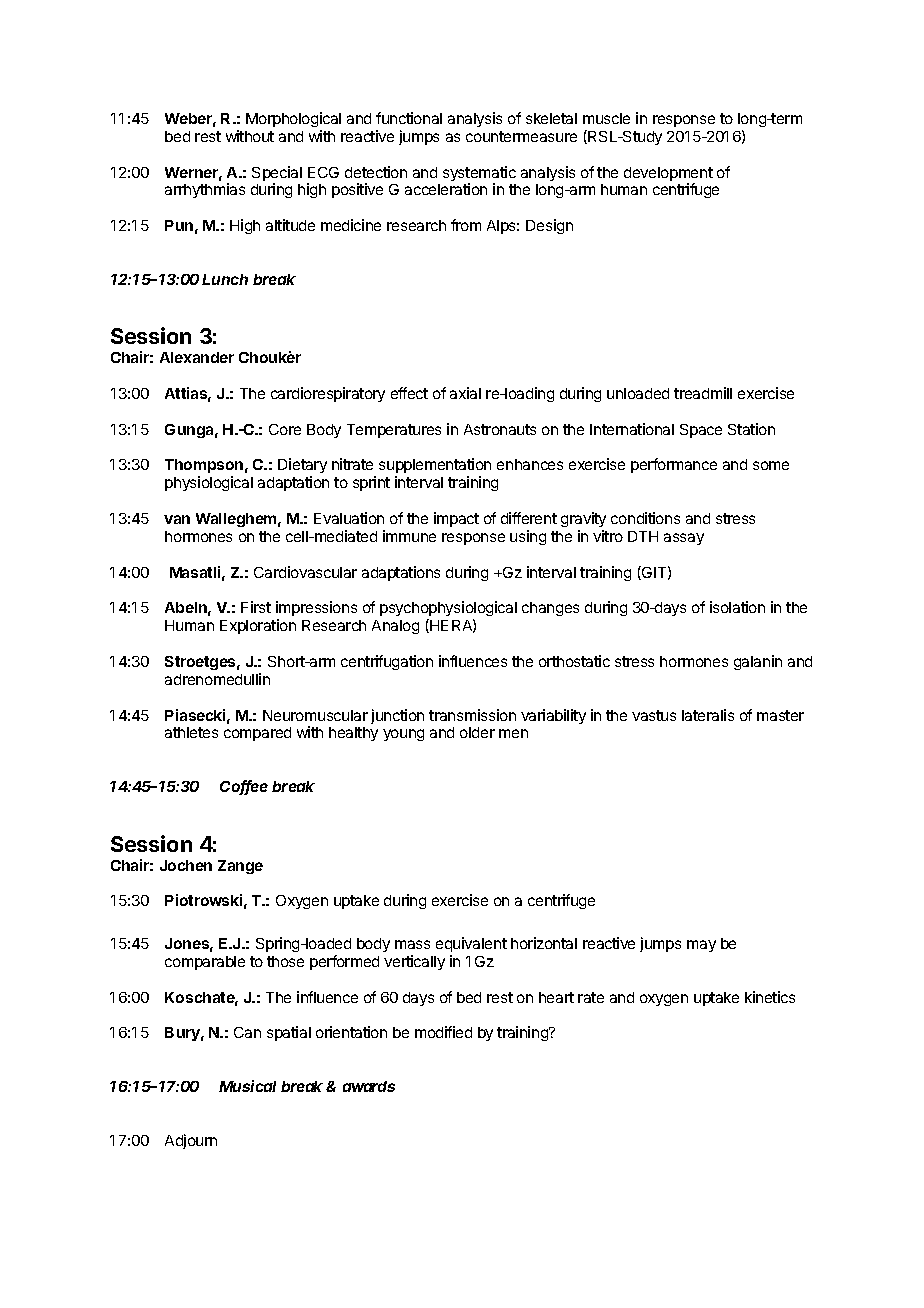 The height and width of the image is (1308, 924). What do you see at coordinates (465, 393) in the image?
I see `axial` at bounding box center [465, 393].
